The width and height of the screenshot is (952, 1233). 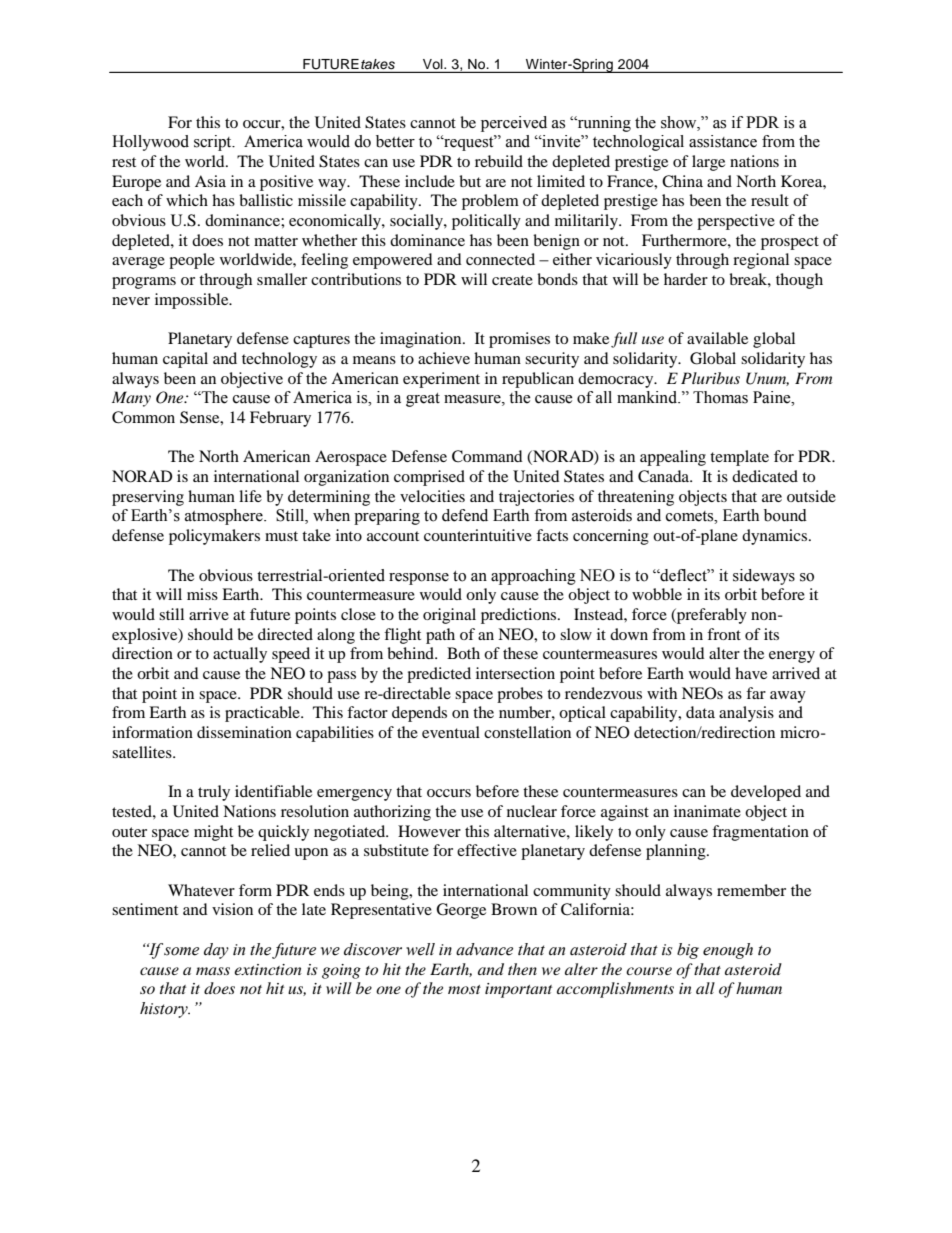 I want to click on eventual, so click(x=451, y=732).
